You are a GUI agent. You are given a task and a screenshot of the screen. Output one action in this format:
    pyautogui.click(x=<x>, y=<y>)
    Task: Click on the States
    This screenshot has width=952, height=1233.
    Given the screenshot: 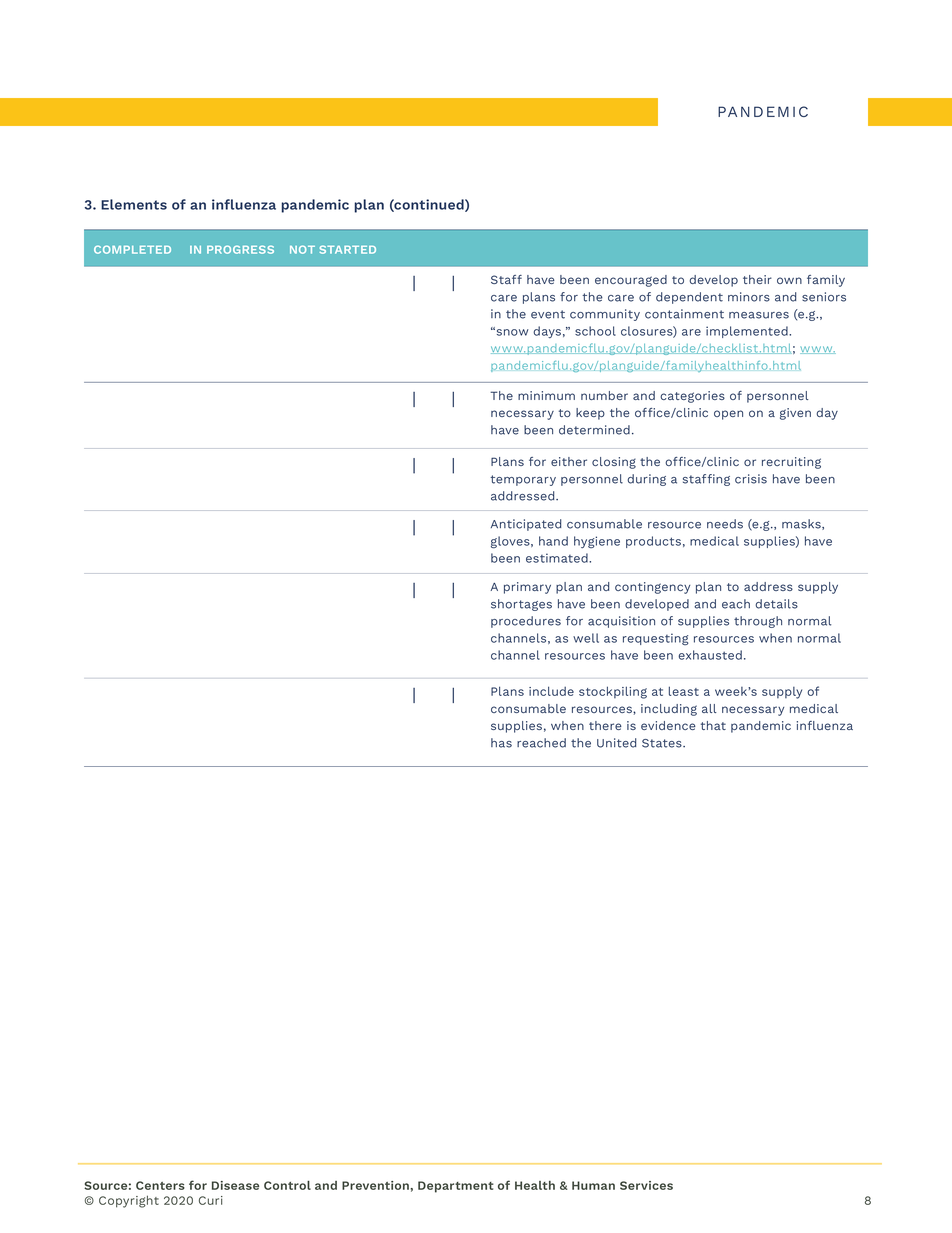 What is the action you would take?
    pyautogui.click(x=663, y=743)
